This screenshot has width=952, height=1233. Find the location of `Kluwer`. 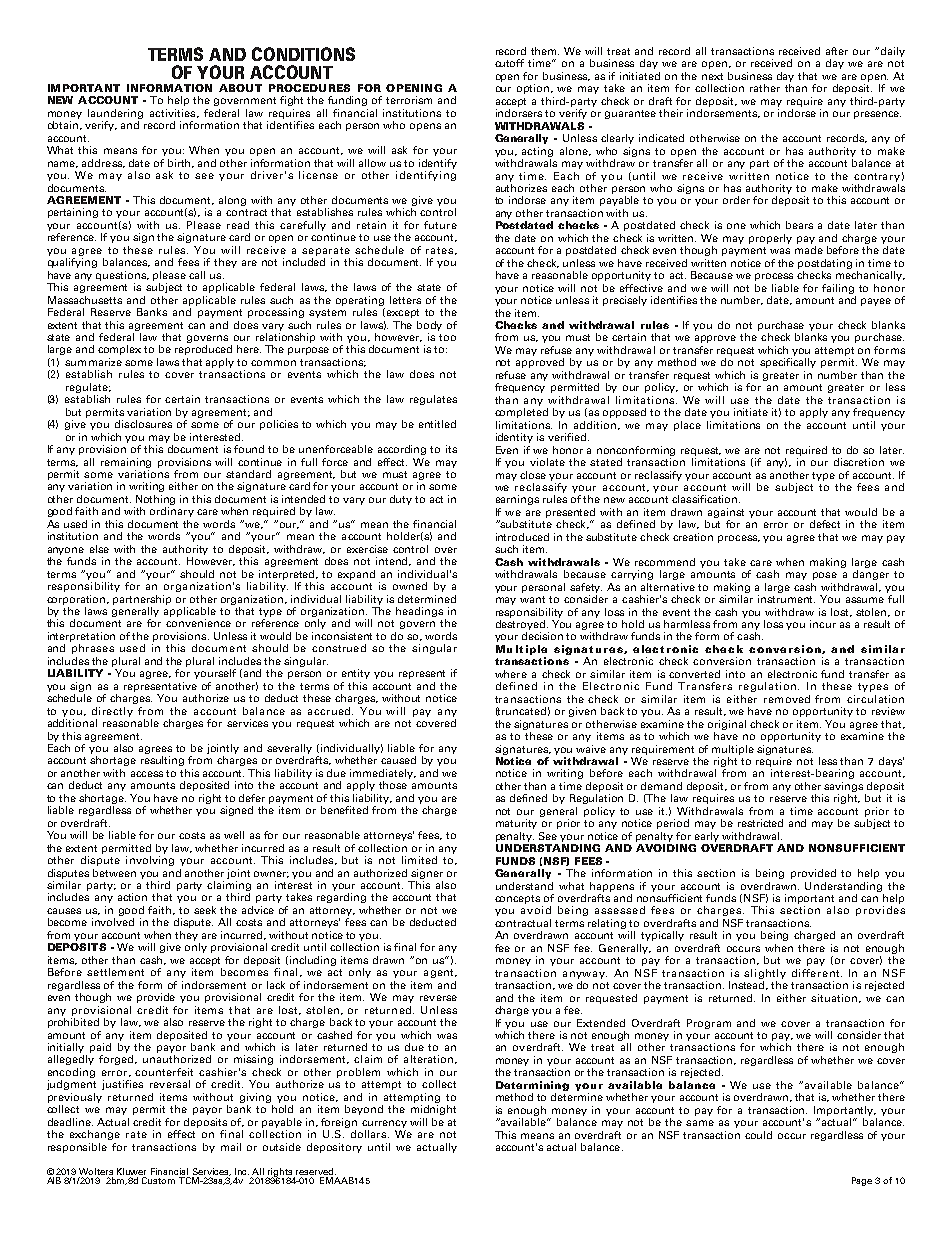

Kluwer is located at coordinates (131, 1171).
